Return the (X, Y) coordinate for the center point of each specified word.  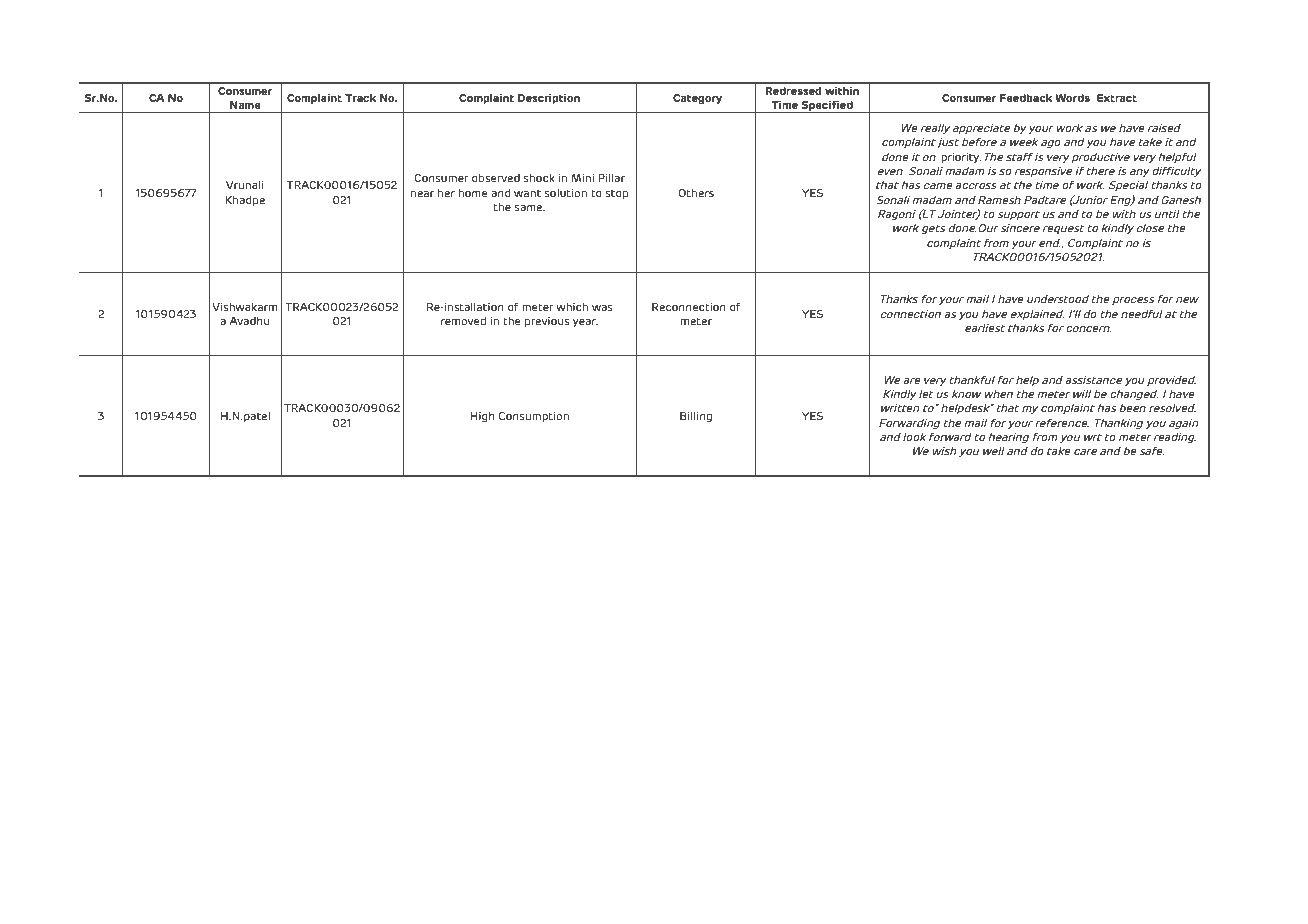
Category (697, 99)
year (585, 323)
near (422, 194)
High (482, 417)
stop (617, 194)
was (602, 308)
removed (463, 321)
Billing (696, 417)
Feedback (1026, 98)
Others (696, 193)
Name (245, 105)
